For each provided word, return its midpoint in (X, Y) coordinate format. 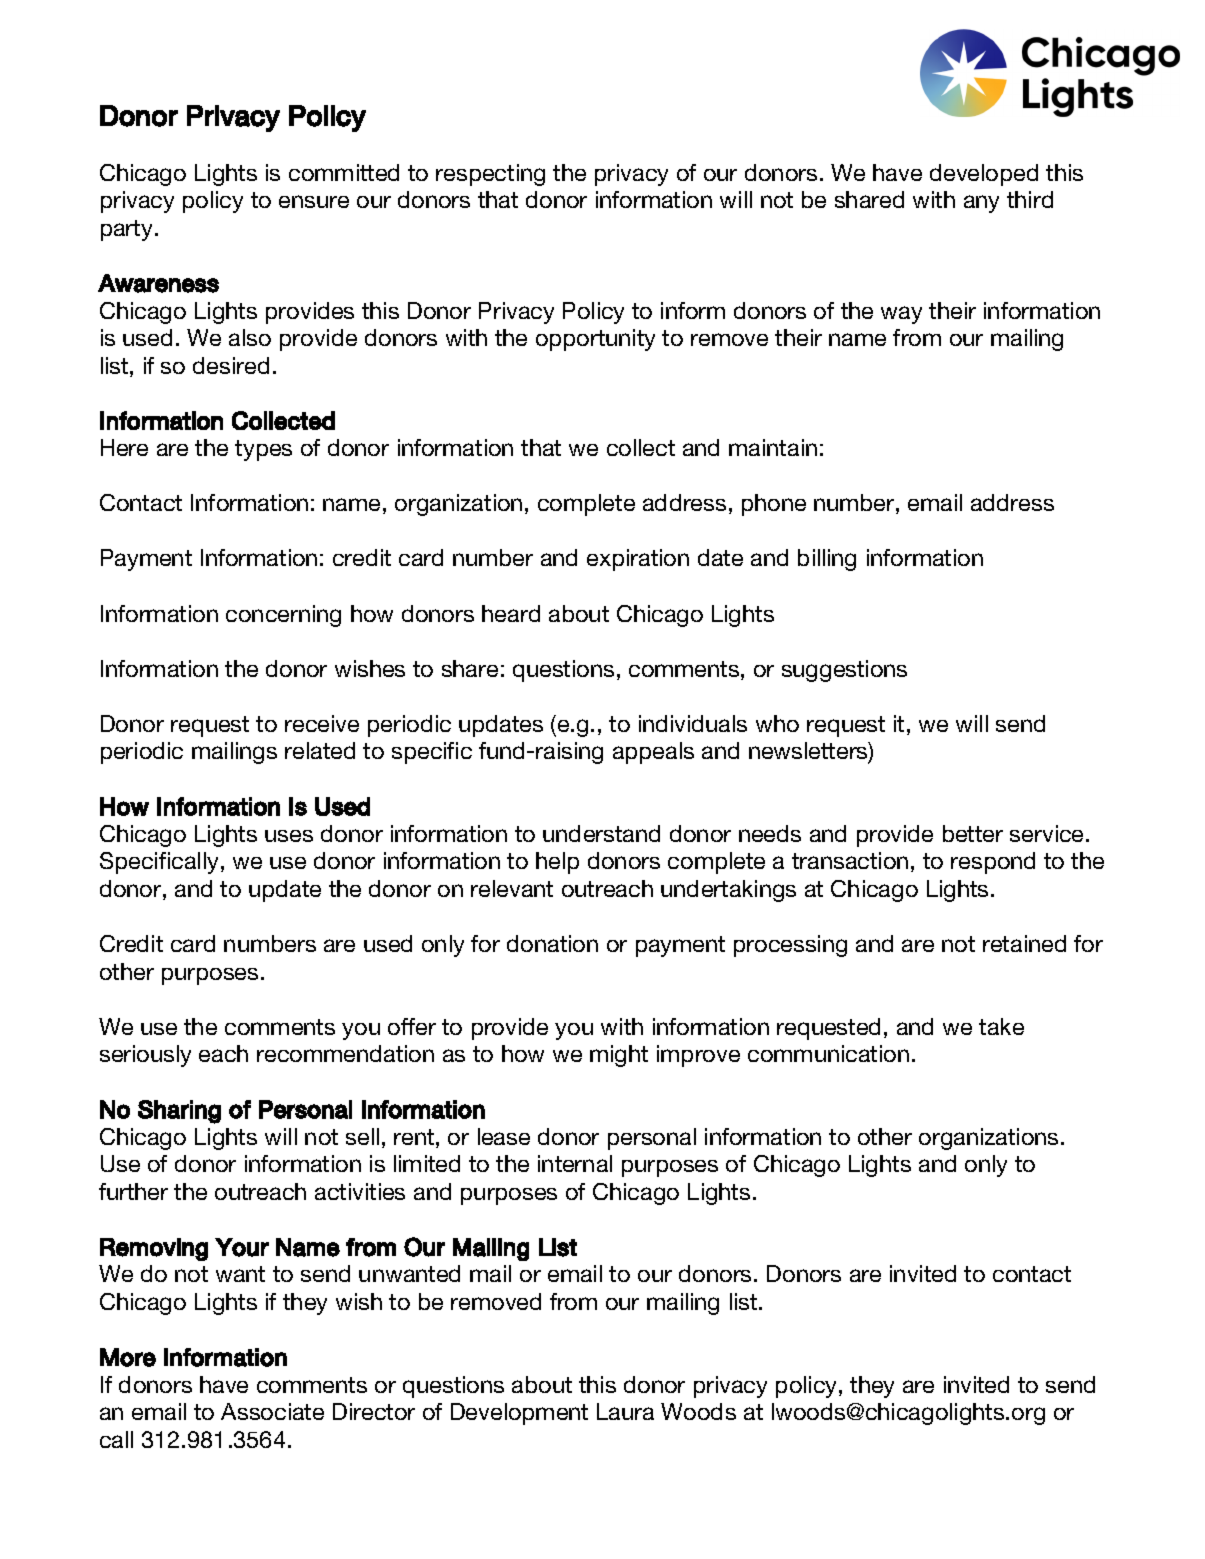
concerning (283, 616)
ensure (314, 201)
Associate (272, 1411)
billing (827, 560)
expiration (638, 560)
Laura (625, 1411)
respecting (490, 175)
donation (552, 943)
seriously (145, 1056)
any (981, 204)
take (1001, 1026)
